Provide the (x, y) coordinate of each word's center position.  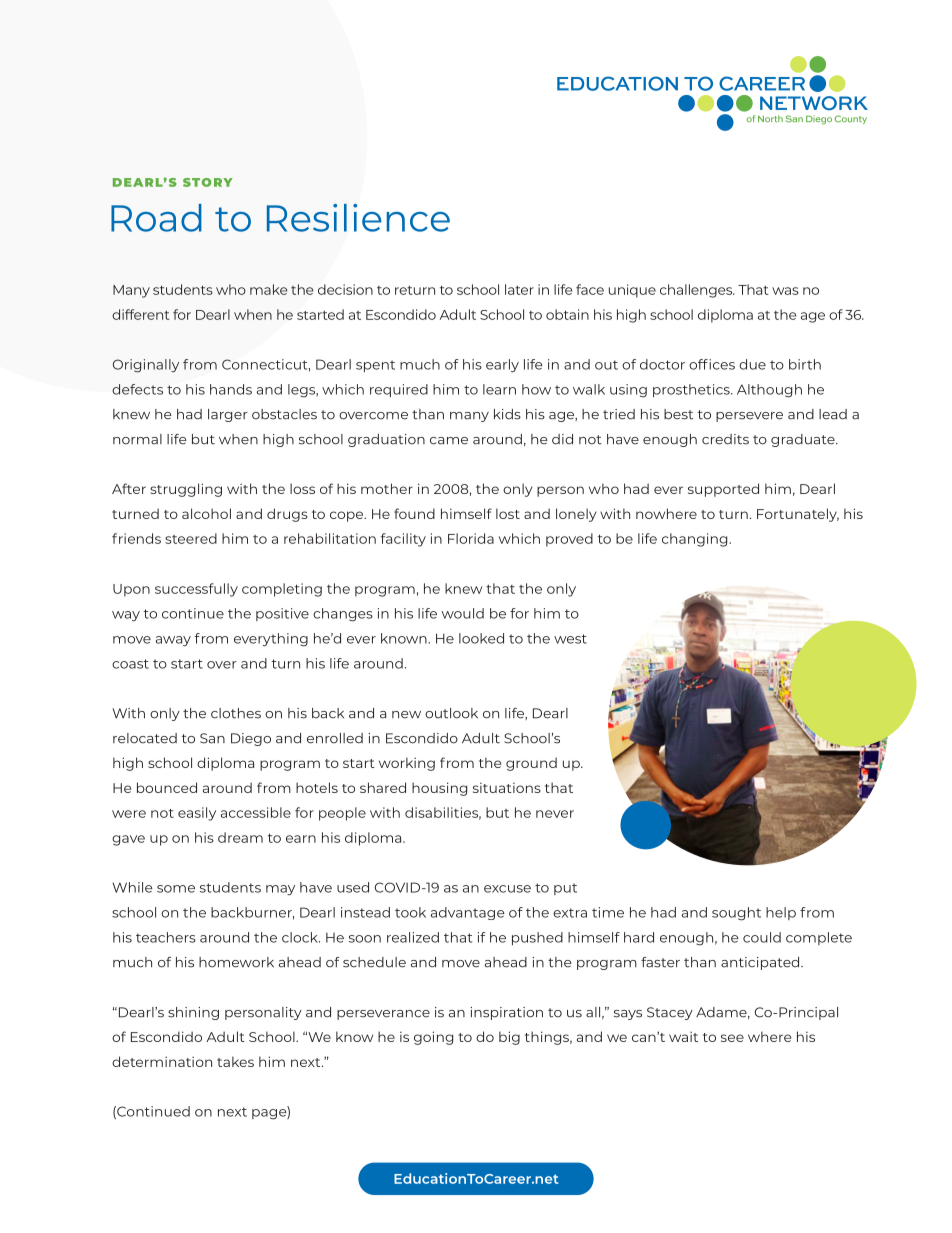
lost (508, 513)
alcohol (206, 513)
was (785, 291)
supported (723, 490)
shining (193, 1013)
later (519, 289)
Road (156, 218)
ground (531, 764)
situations (507, 788)
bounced (167, 787)
